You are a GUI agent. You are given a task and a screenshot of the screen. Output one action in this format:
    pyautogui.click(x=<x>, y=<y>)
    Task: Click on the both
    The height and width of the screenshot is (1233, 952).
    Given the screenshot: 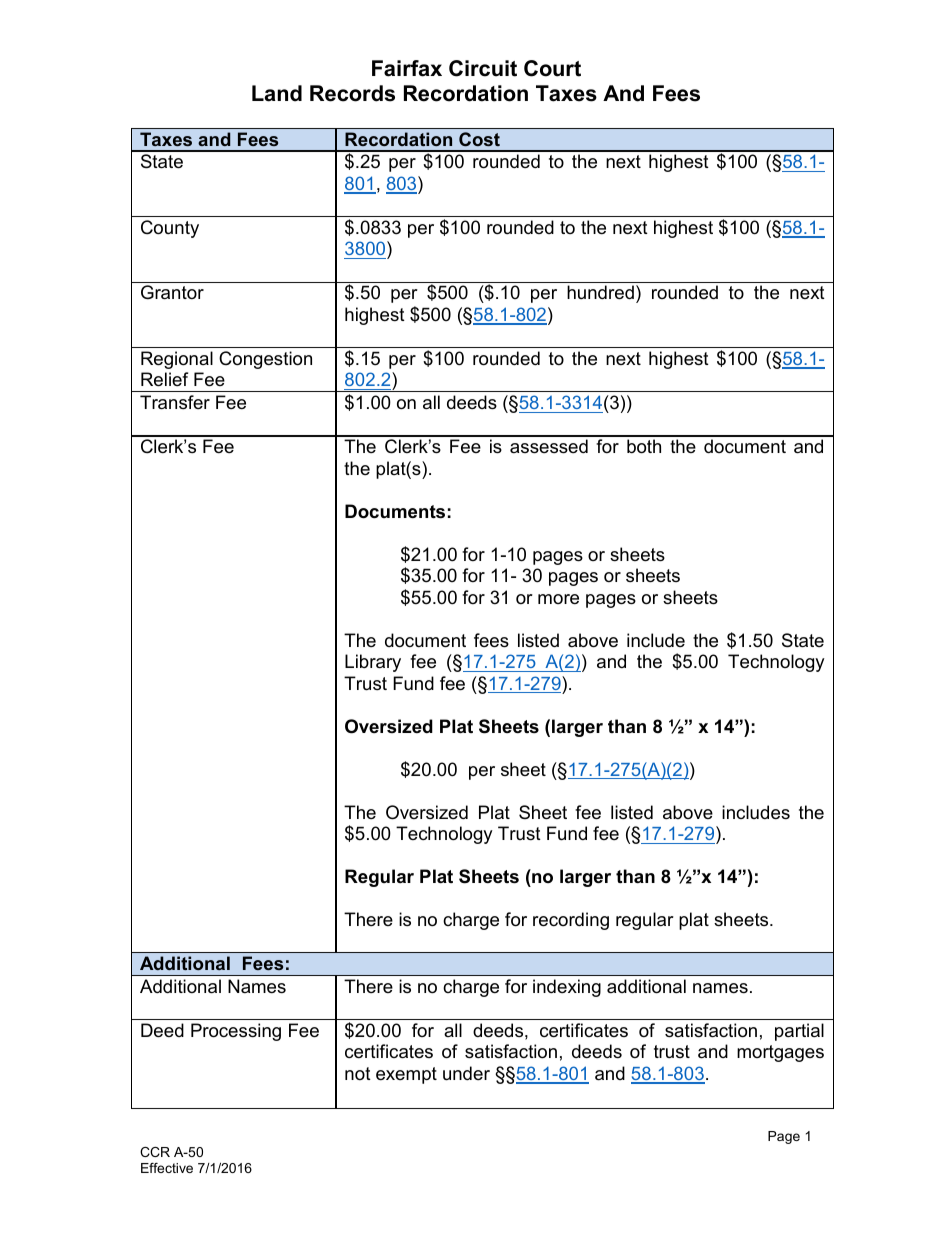 What is the action you would take?
    pyautogui.click(x=644, y=446)
